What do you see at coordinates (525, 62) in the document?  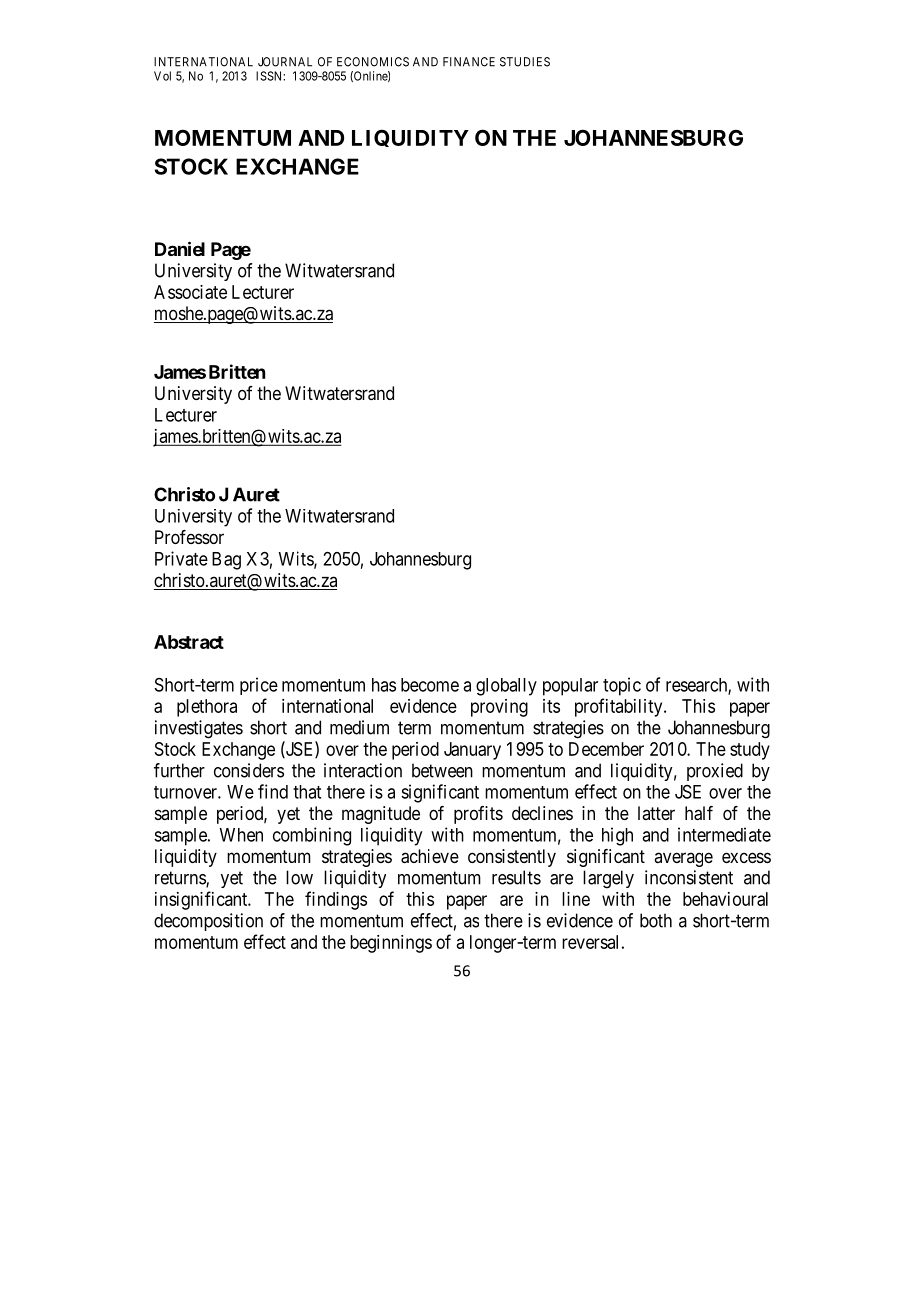 I see `STUDIES` at bounding box center [525, 62].
